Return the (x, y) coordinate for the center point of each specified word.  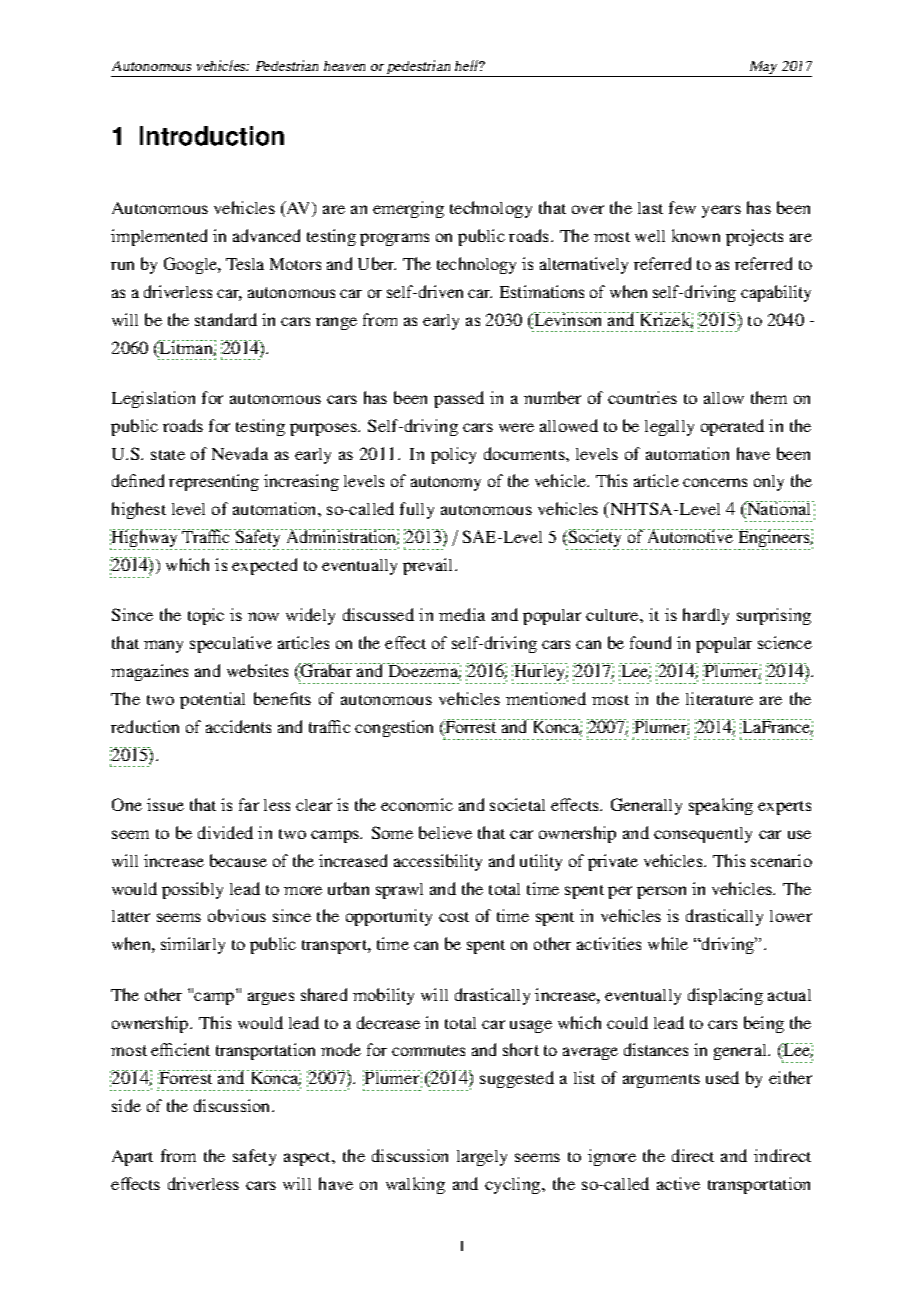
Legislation (153, 399)
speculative (231, 644)
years (721, 211)
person (661, 892)
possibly (192, 890)
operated (732, 427)
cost (454, 917)
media (462, 614)
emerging (408, 209)
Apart (132, 1158)
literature (719, 698)
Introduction (212, 136)
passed (459, 399)
